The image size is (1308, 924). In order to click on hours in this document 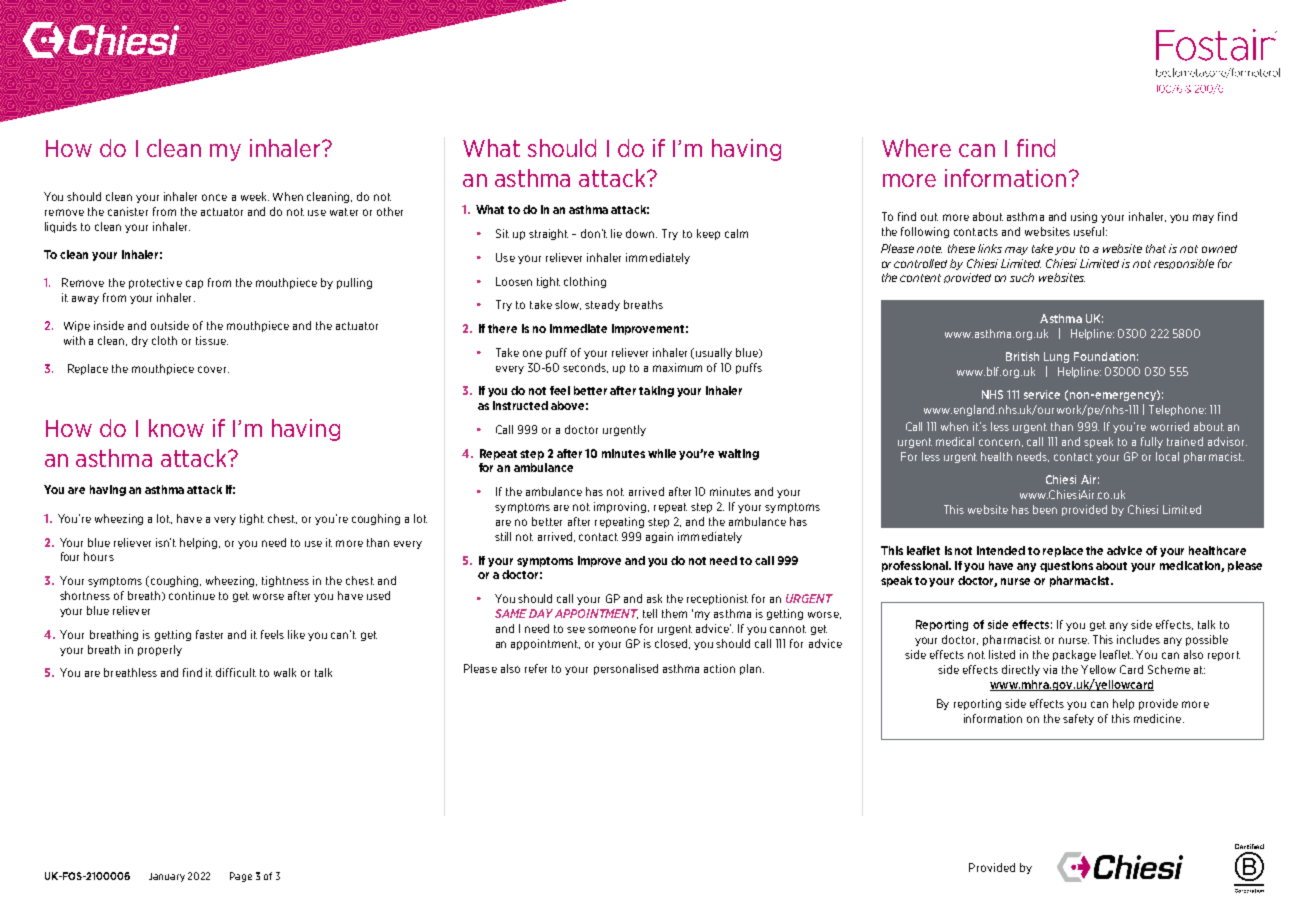, I will do `click(99, 556)`.
